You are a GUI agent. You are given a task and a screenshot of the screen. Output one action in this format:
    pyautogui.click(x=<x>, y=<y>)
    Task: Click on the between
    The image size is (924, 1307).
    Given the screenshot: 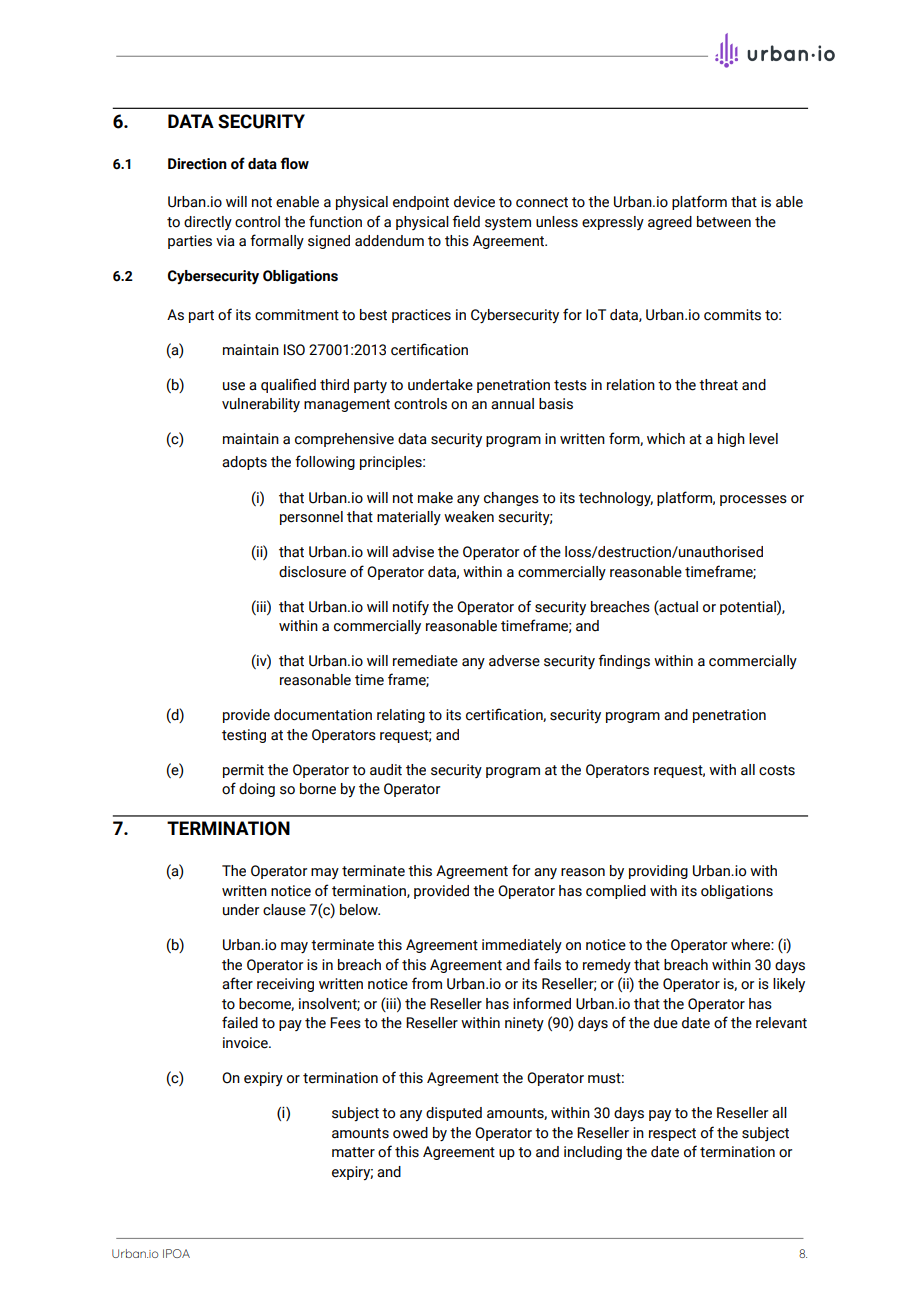 What is the action you would take?
    pyautogui.click(x=724, y=222)
